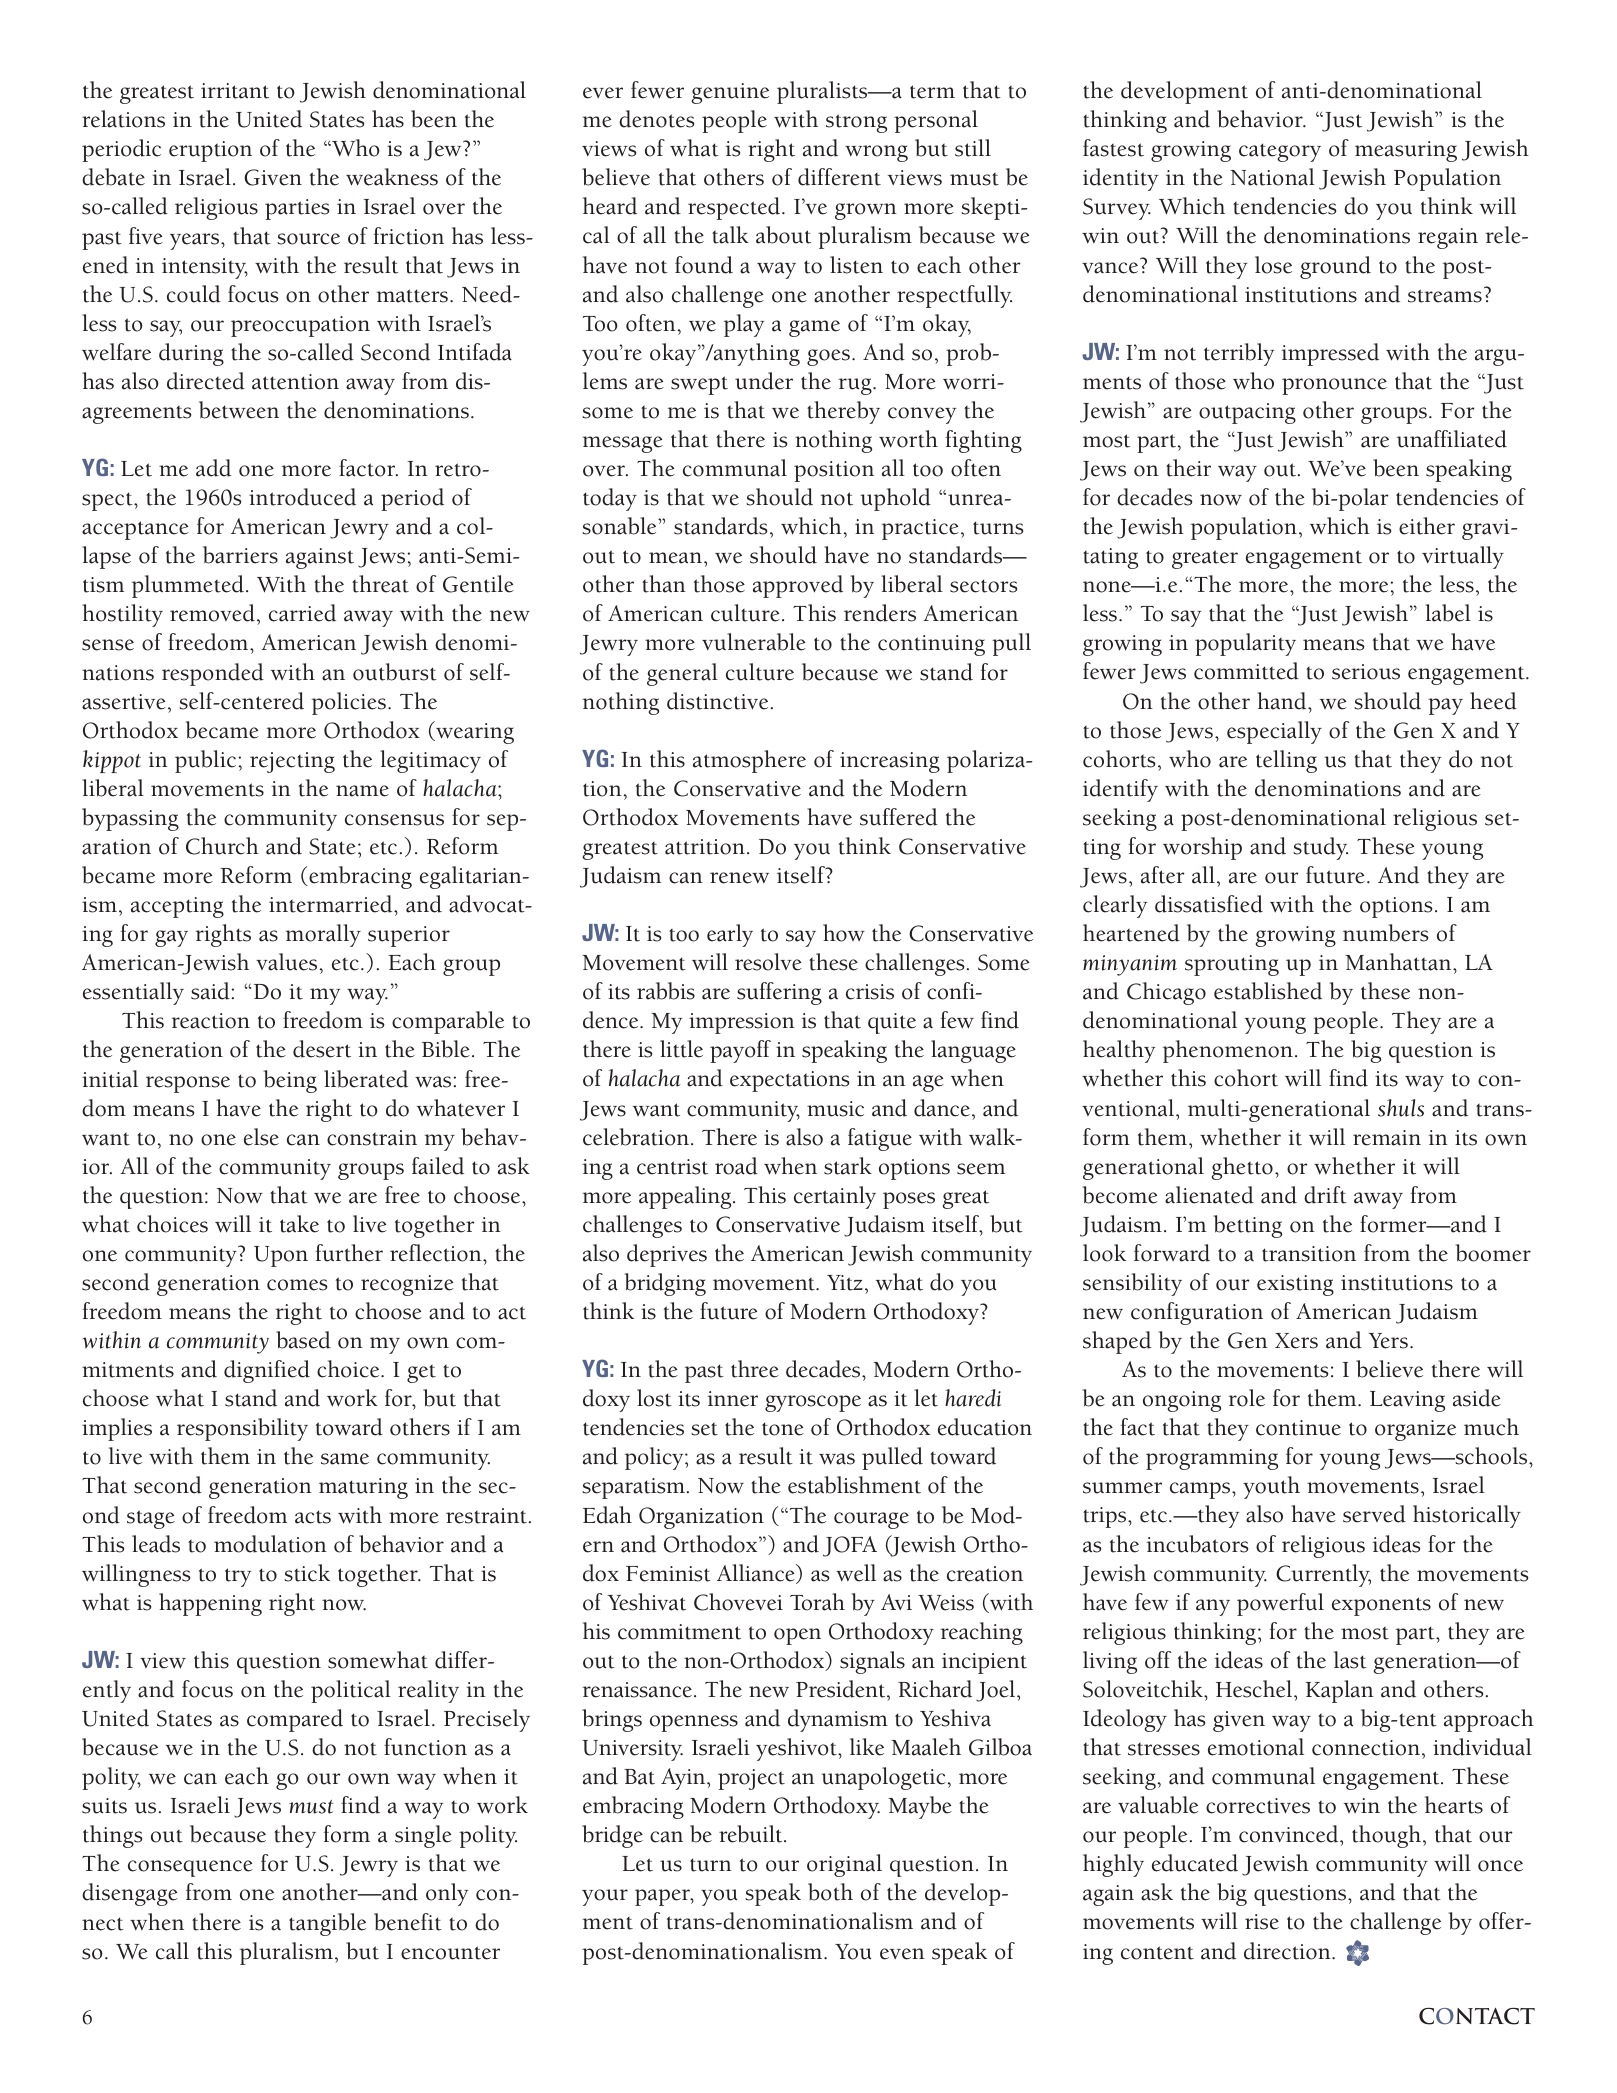  I want to click on tangible, so click(327, 1924).
